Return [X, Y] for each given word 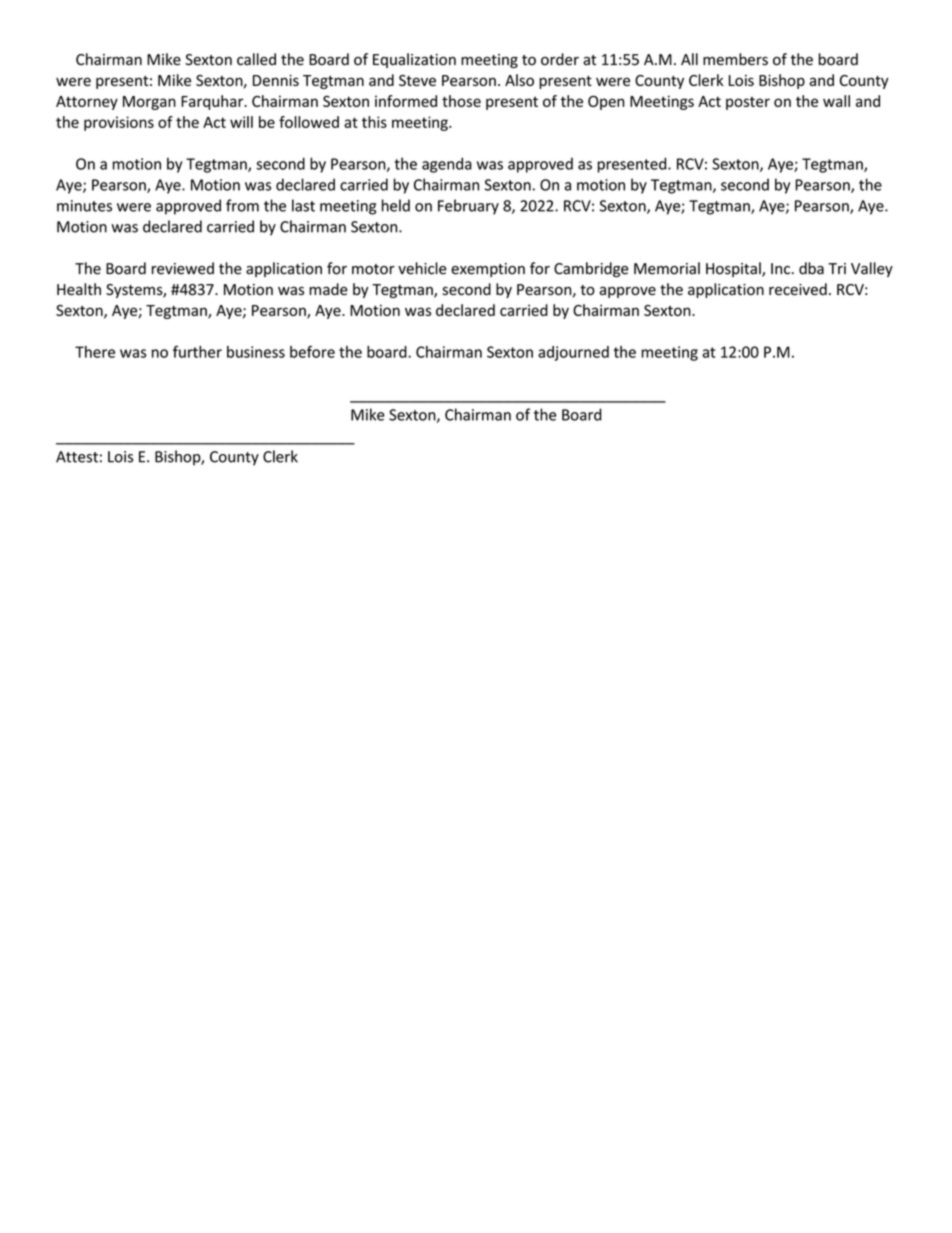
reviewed [183, 268]
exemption [488, 270]
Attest [77, 457]
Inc [780, 269]
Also [519, 80]
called [256, 59]
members [735, 59]
